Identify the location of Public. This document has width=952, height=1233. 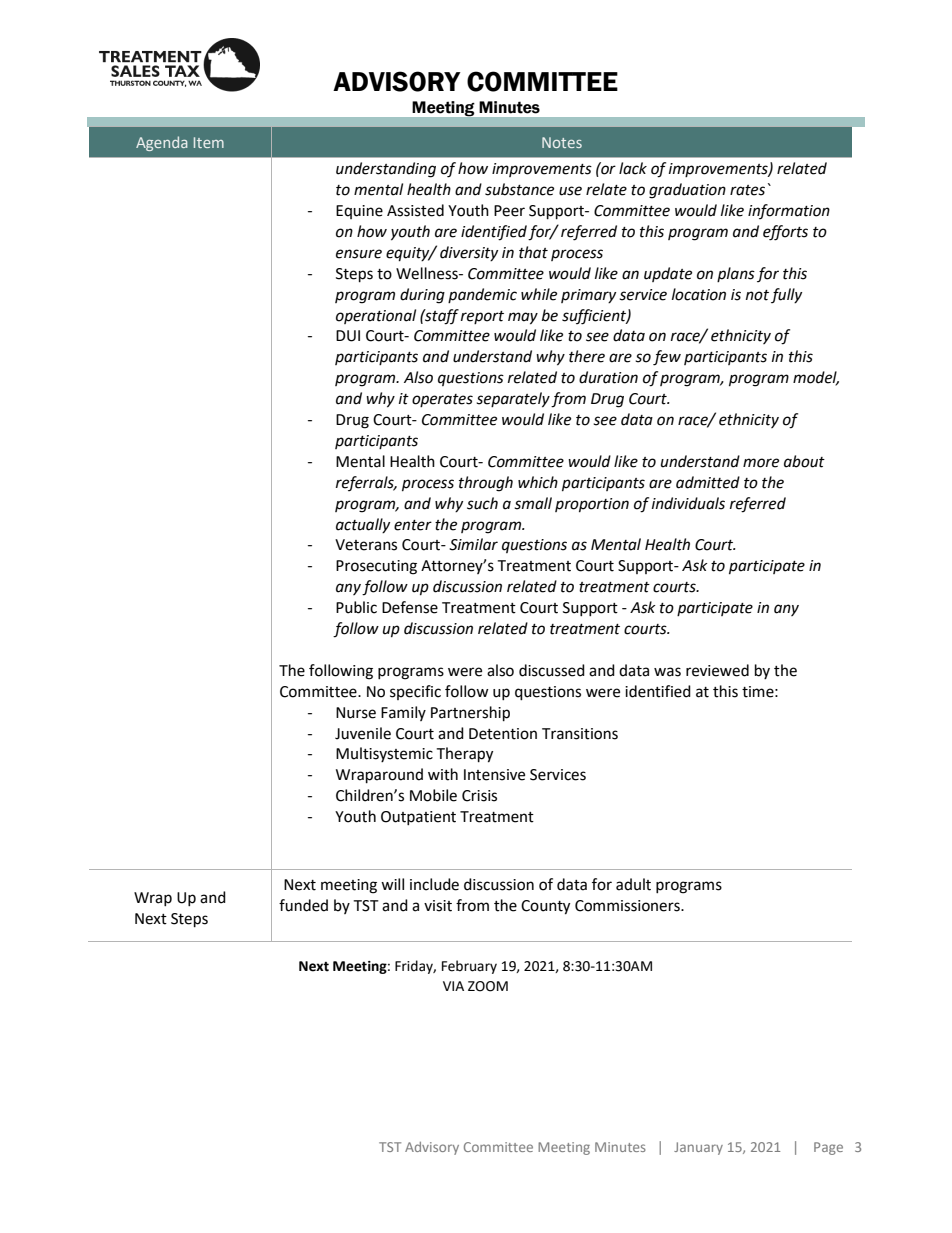
(356, 607).
